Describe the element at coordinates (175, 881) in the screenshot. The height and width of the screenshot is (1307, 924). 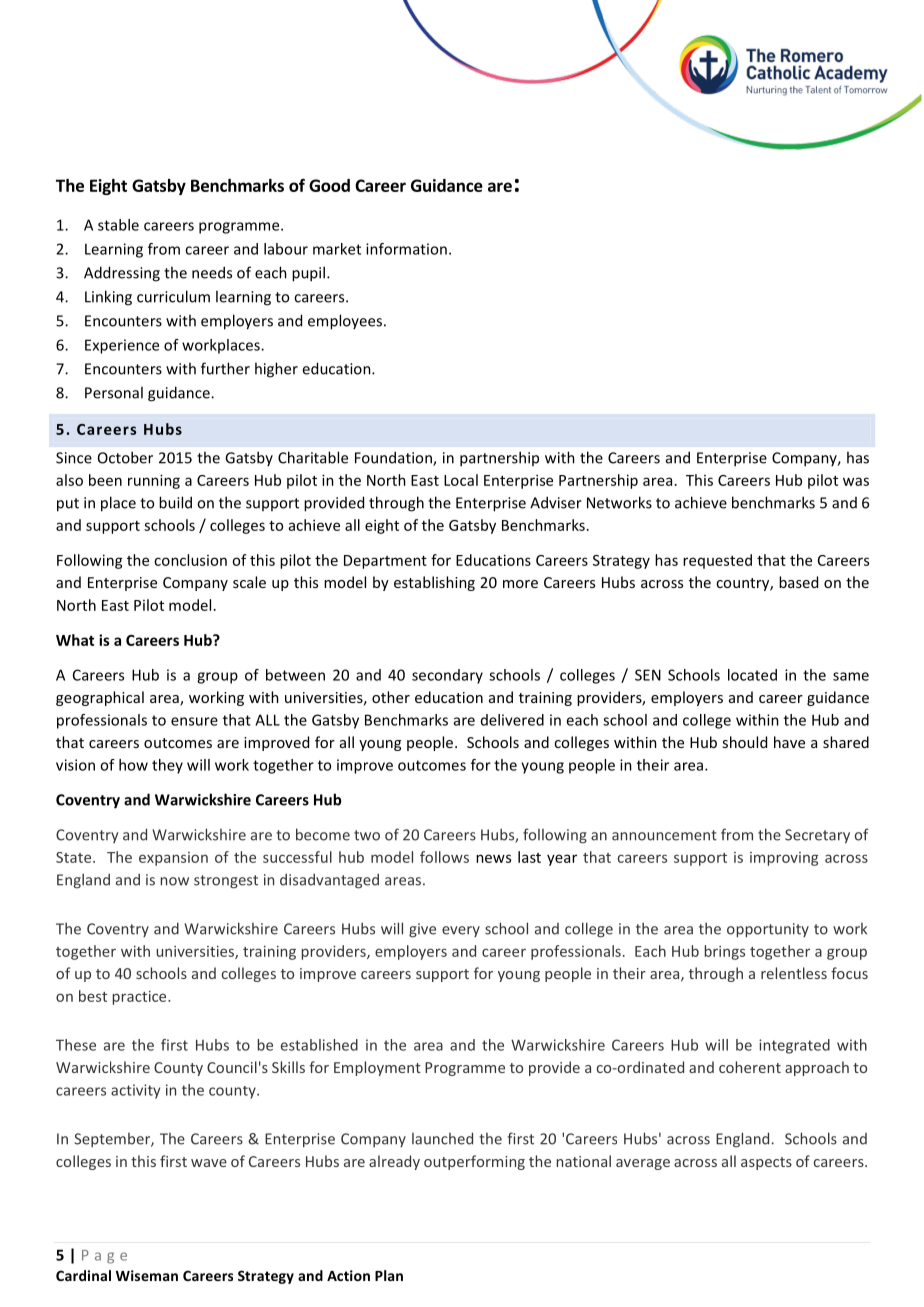
I see `now` at that location.
